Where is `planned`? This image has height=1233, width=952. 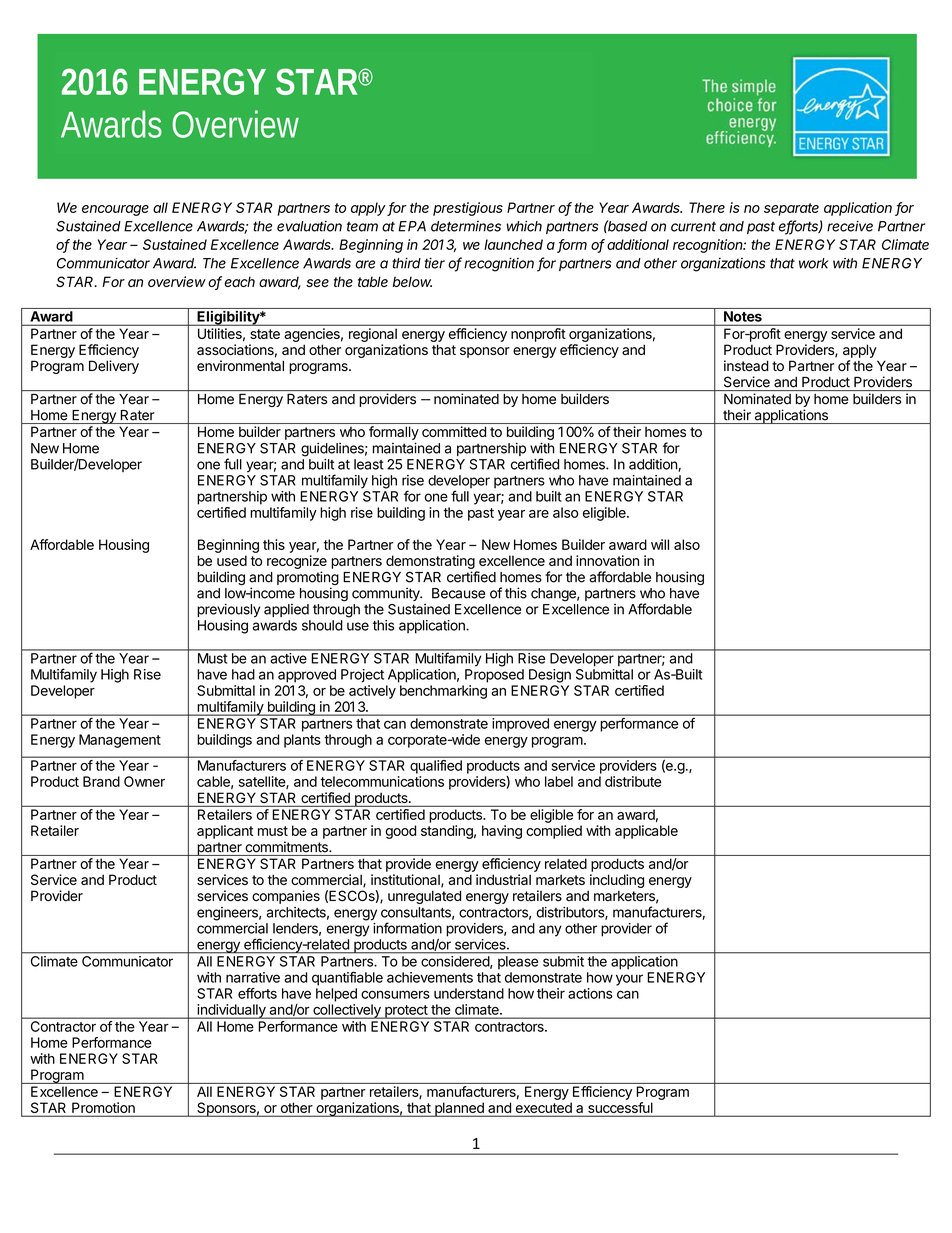 planned is located at coordinates (459, 1109).
